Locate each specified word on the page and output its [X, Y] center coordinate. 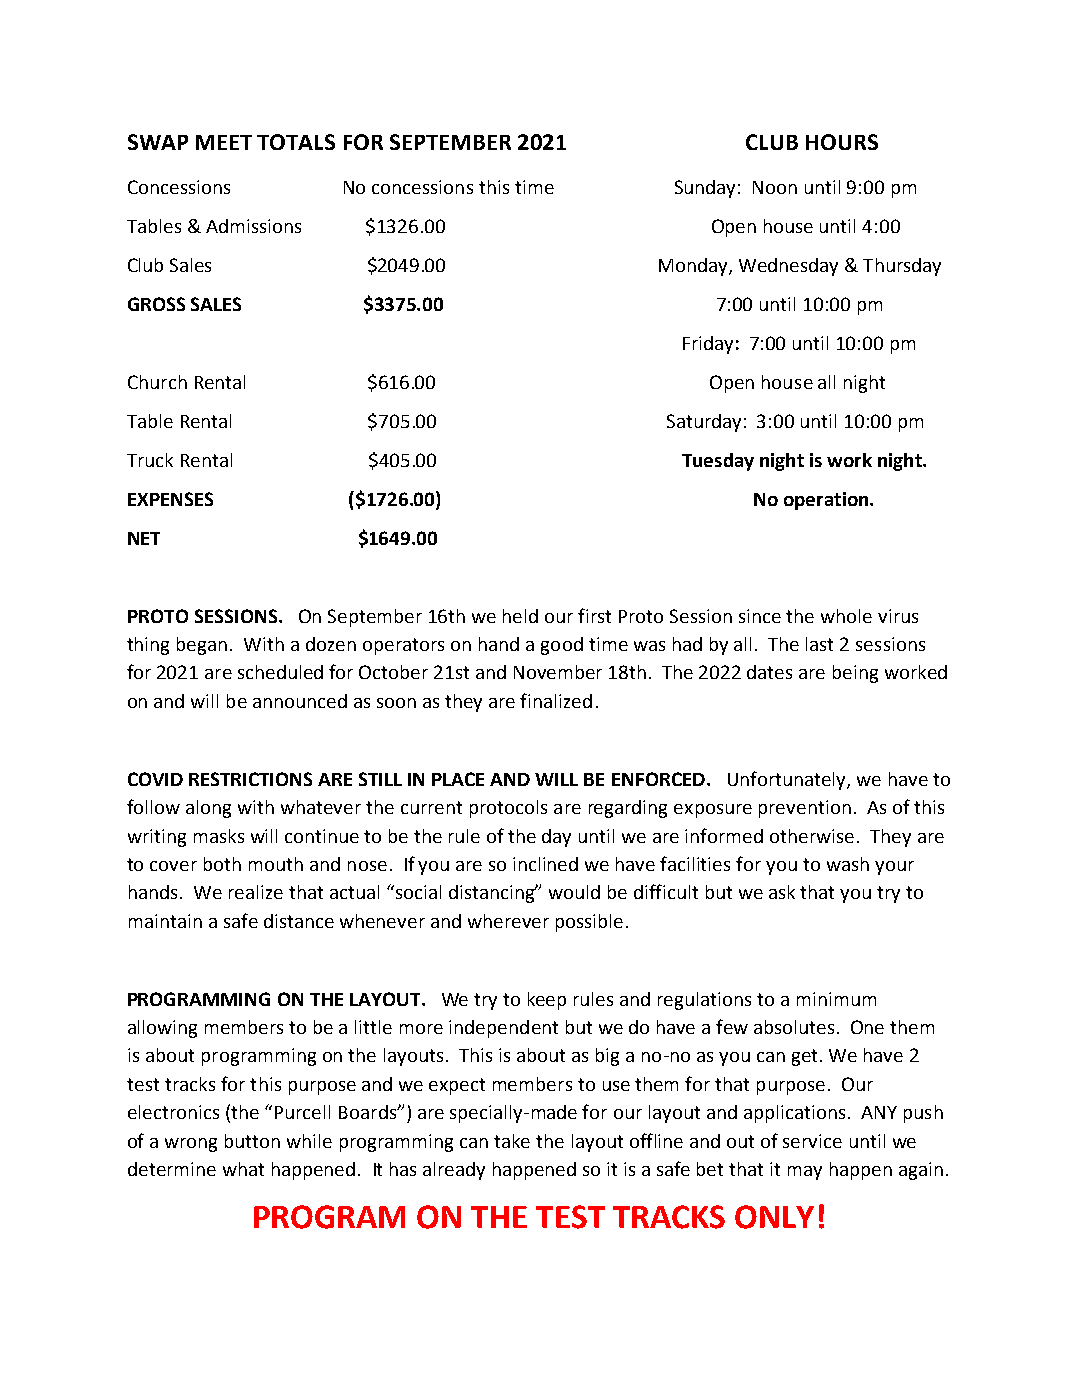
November [558, 672]
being [855, 674]
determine [172, 1169]
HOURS [842, 142]
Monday [694, 267]
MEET [224, 142]
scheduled [280, 672]
